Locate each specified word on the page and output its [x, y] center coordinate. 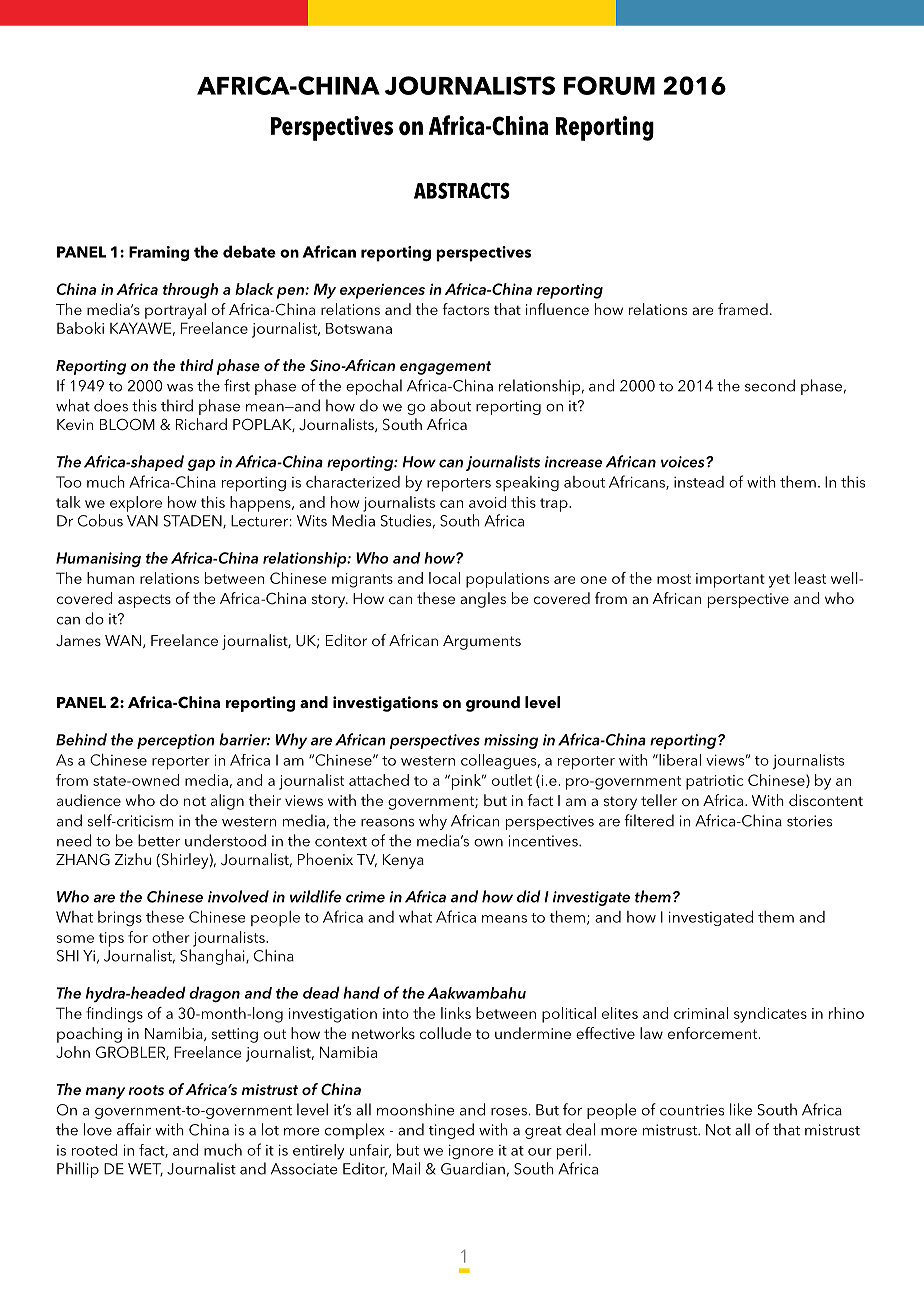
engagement [445, 368]
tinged [451, 1131]
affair [134, 1129]
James [78, 641]
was [180, 388]
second [770, 385]
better [159, 840]
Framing [159, 254]
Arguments [482, 642]
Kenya [403, 861]
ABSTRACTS [462, 190]
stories [809, 821]
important [730, 580]
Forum [609, 85]
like [741, 1109]
